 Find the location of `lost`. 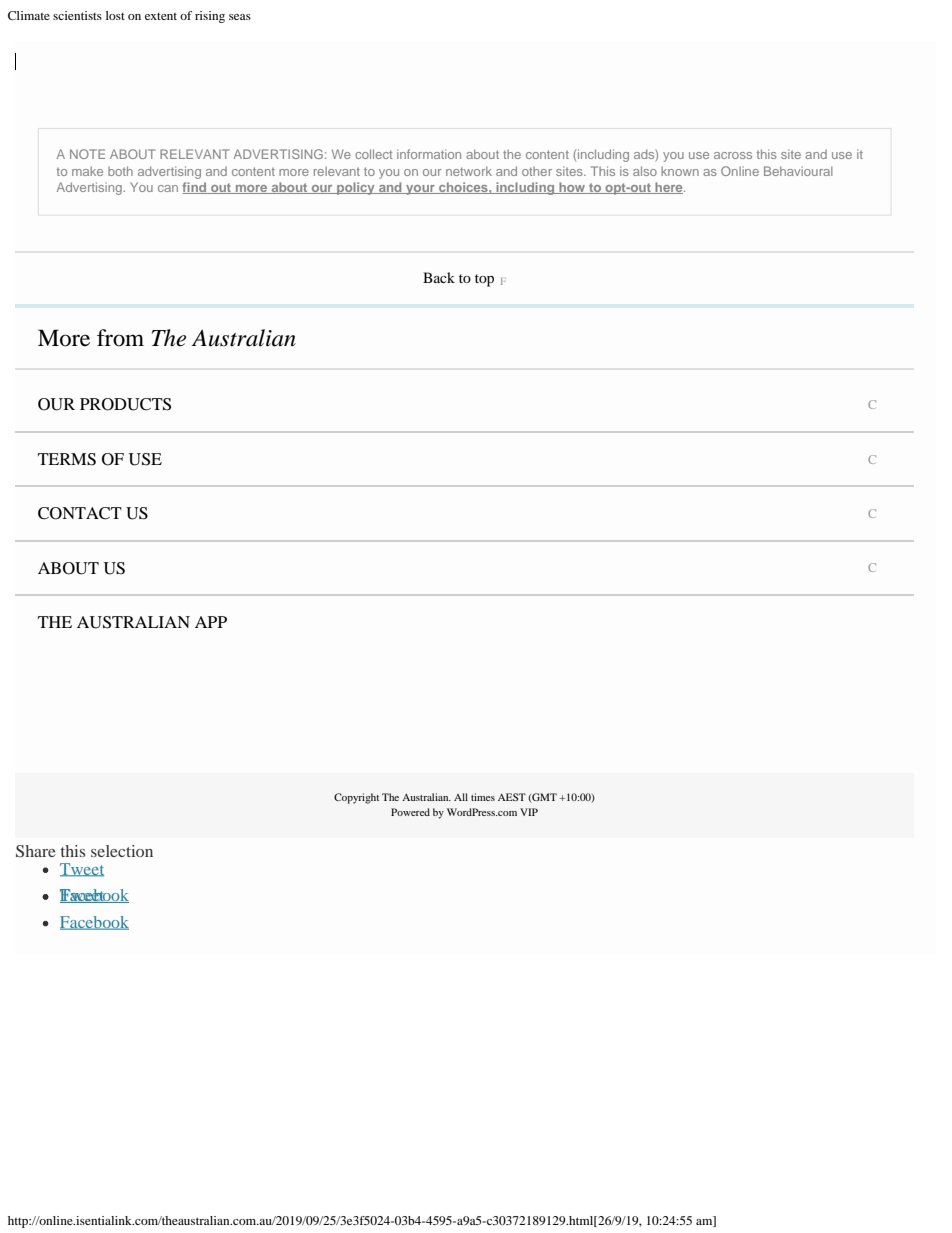

lost is located at coordinates (115, 15).
